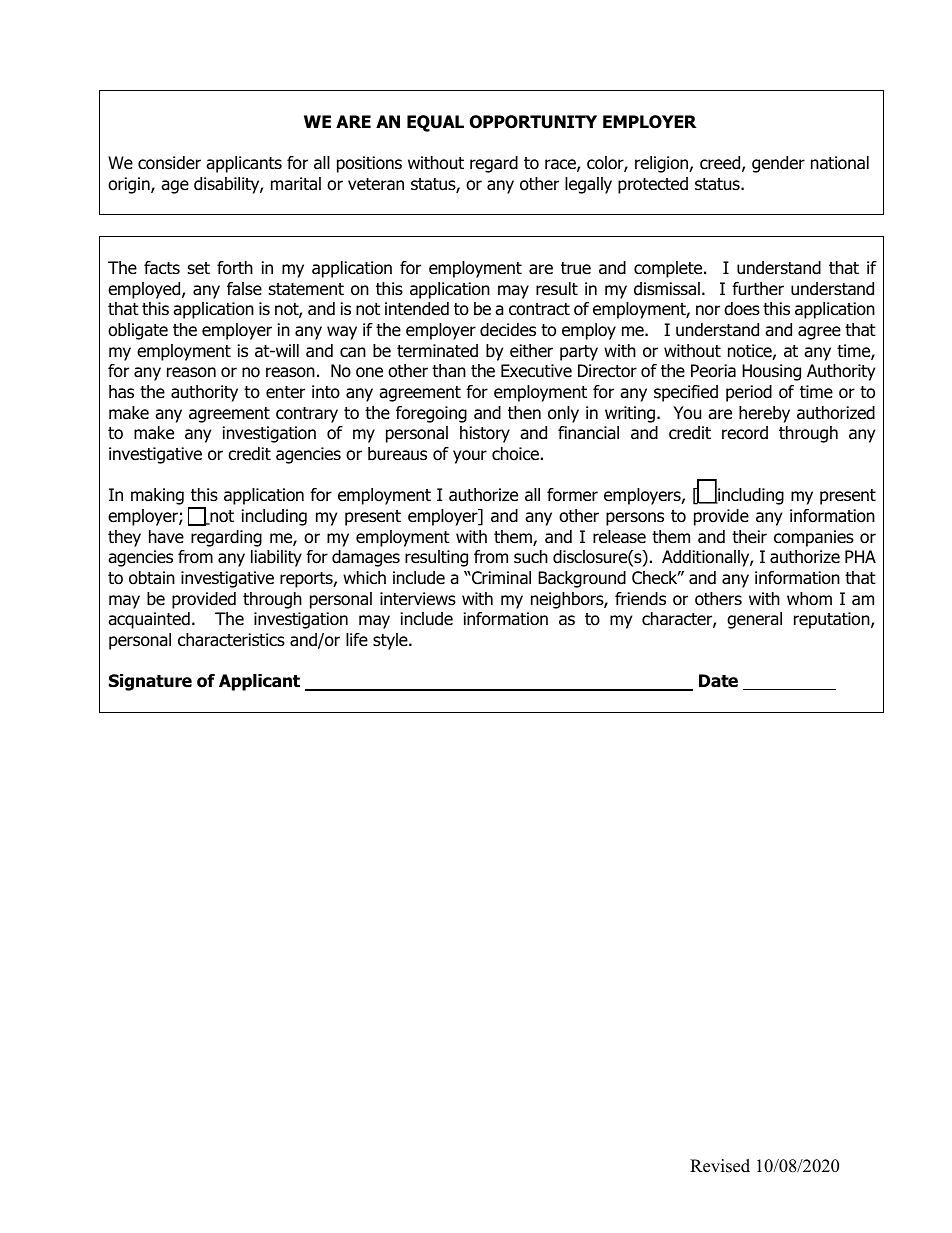  Describe the element at coordinates (391, 641) in the screenshot. I see `style` at that location.
